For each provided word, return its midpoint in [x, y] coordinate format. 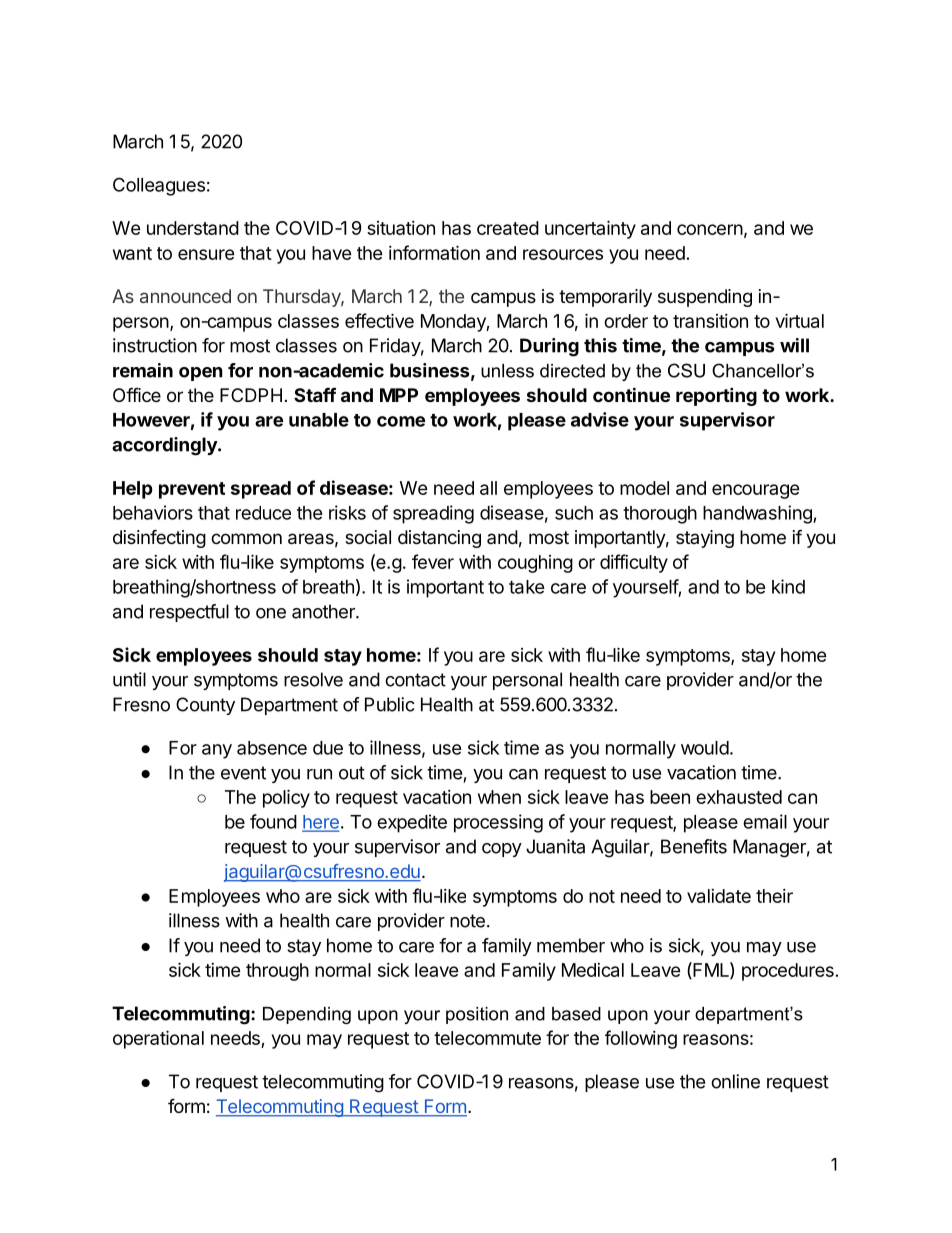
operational [158, 1039]
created [508, 228]
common [246, 538]
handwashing [758, 514]
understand [193, 228]
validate [719, 896]
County [205, 706]
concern [710, 229]
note [467, 921]
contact [415, 680]
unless [507, 371]
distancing [439, 539]
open [201, 374]
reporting [716, 396]
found [273, 821]
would [705, 748]
